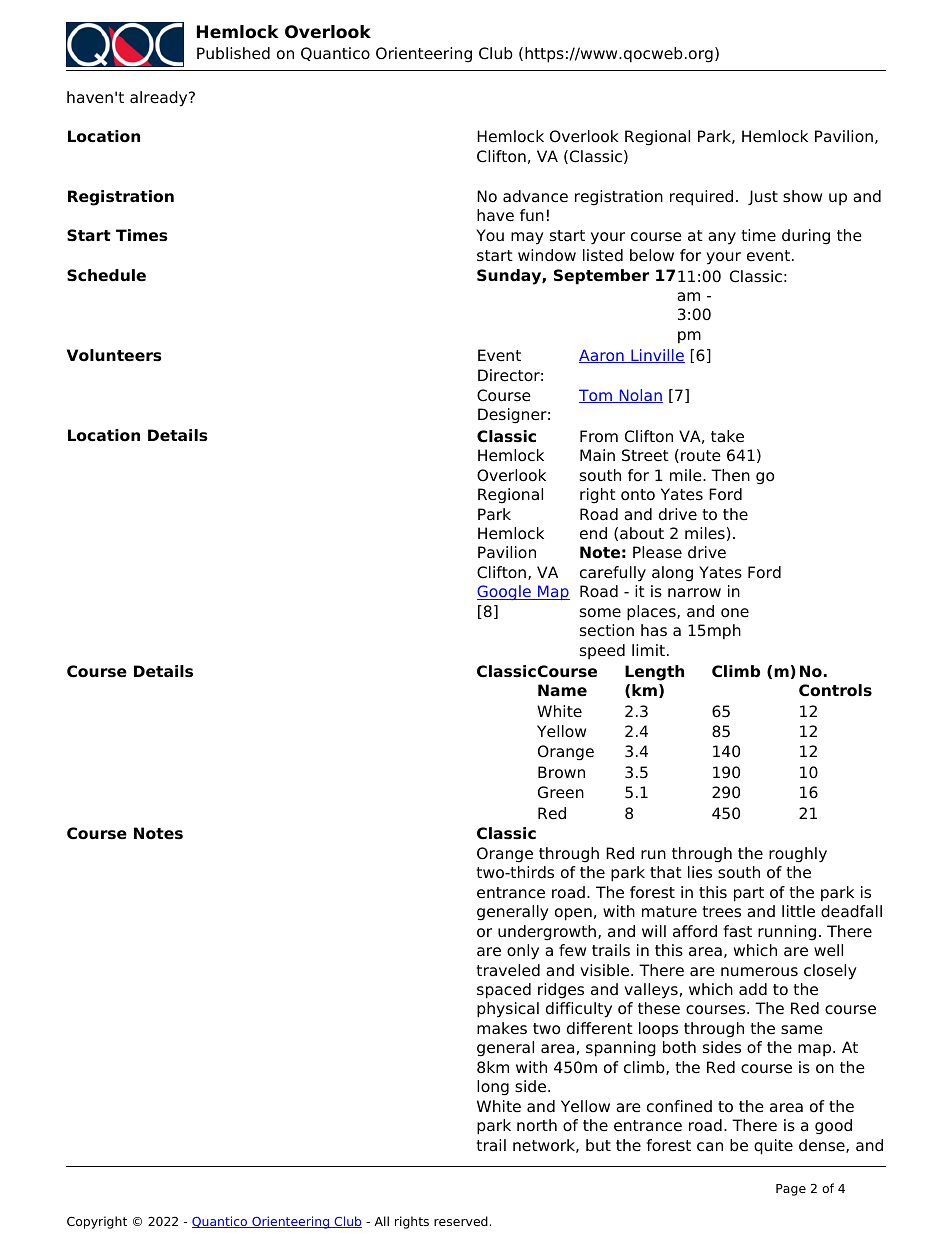 The width and height of the document is (952, 1233). I want to click on Volunteers, so click(114, 355).
